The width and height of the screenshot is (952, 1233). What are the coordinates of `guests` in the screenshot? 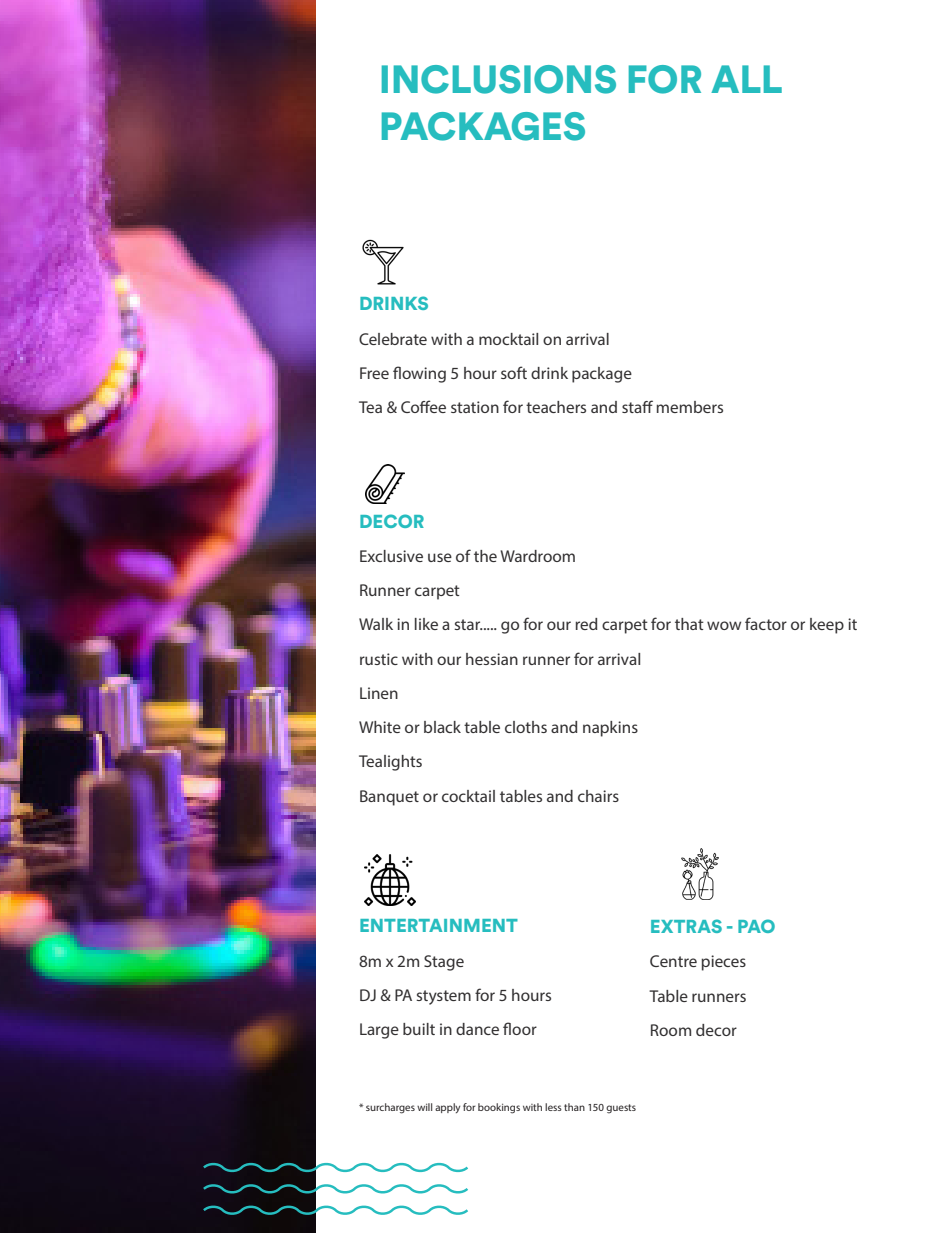 It's located at (621, 1109).
